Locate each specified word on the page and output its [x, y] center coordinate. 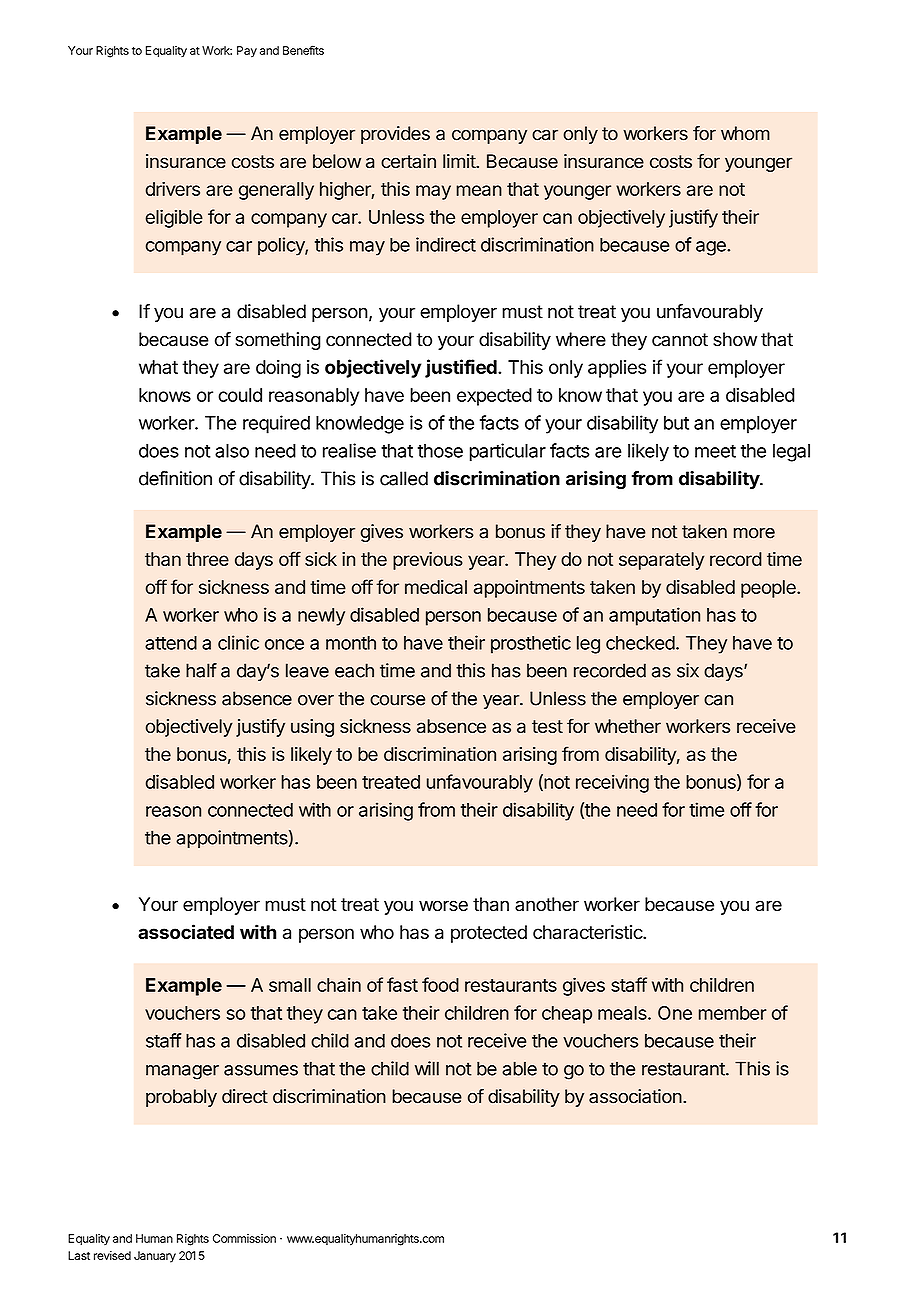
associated [186, 931]
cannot [680, 340]
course [397, 700]
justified [462, 368]
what [158, 367]
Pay [247, 51]
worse [443, 906]
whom [745, 133]
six [688, 670]
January [155, 1257]
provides [395, 135]
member [733, 1013]
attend [171, 643]
